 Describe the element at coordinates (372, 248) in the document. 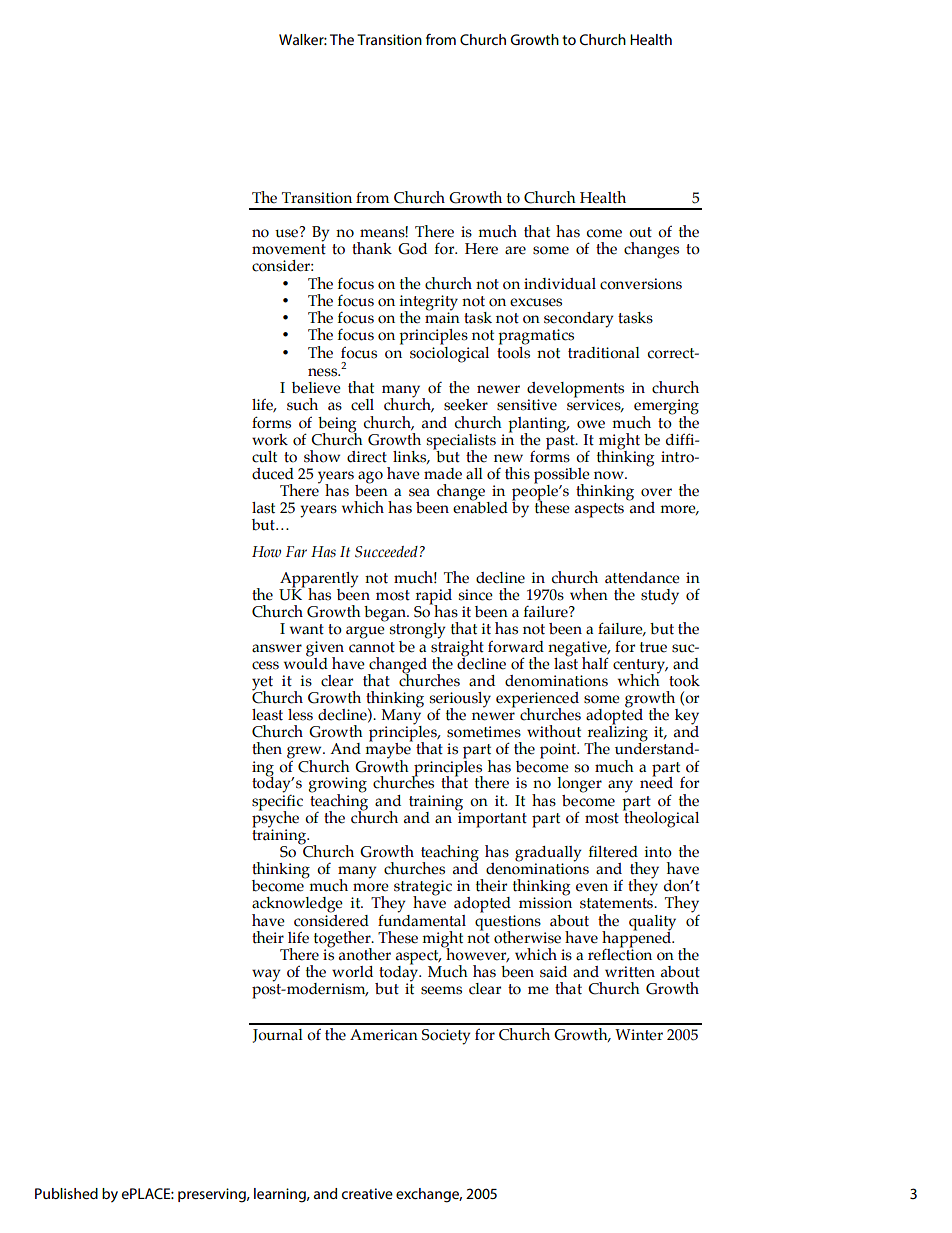

I see `thank` at that location.
